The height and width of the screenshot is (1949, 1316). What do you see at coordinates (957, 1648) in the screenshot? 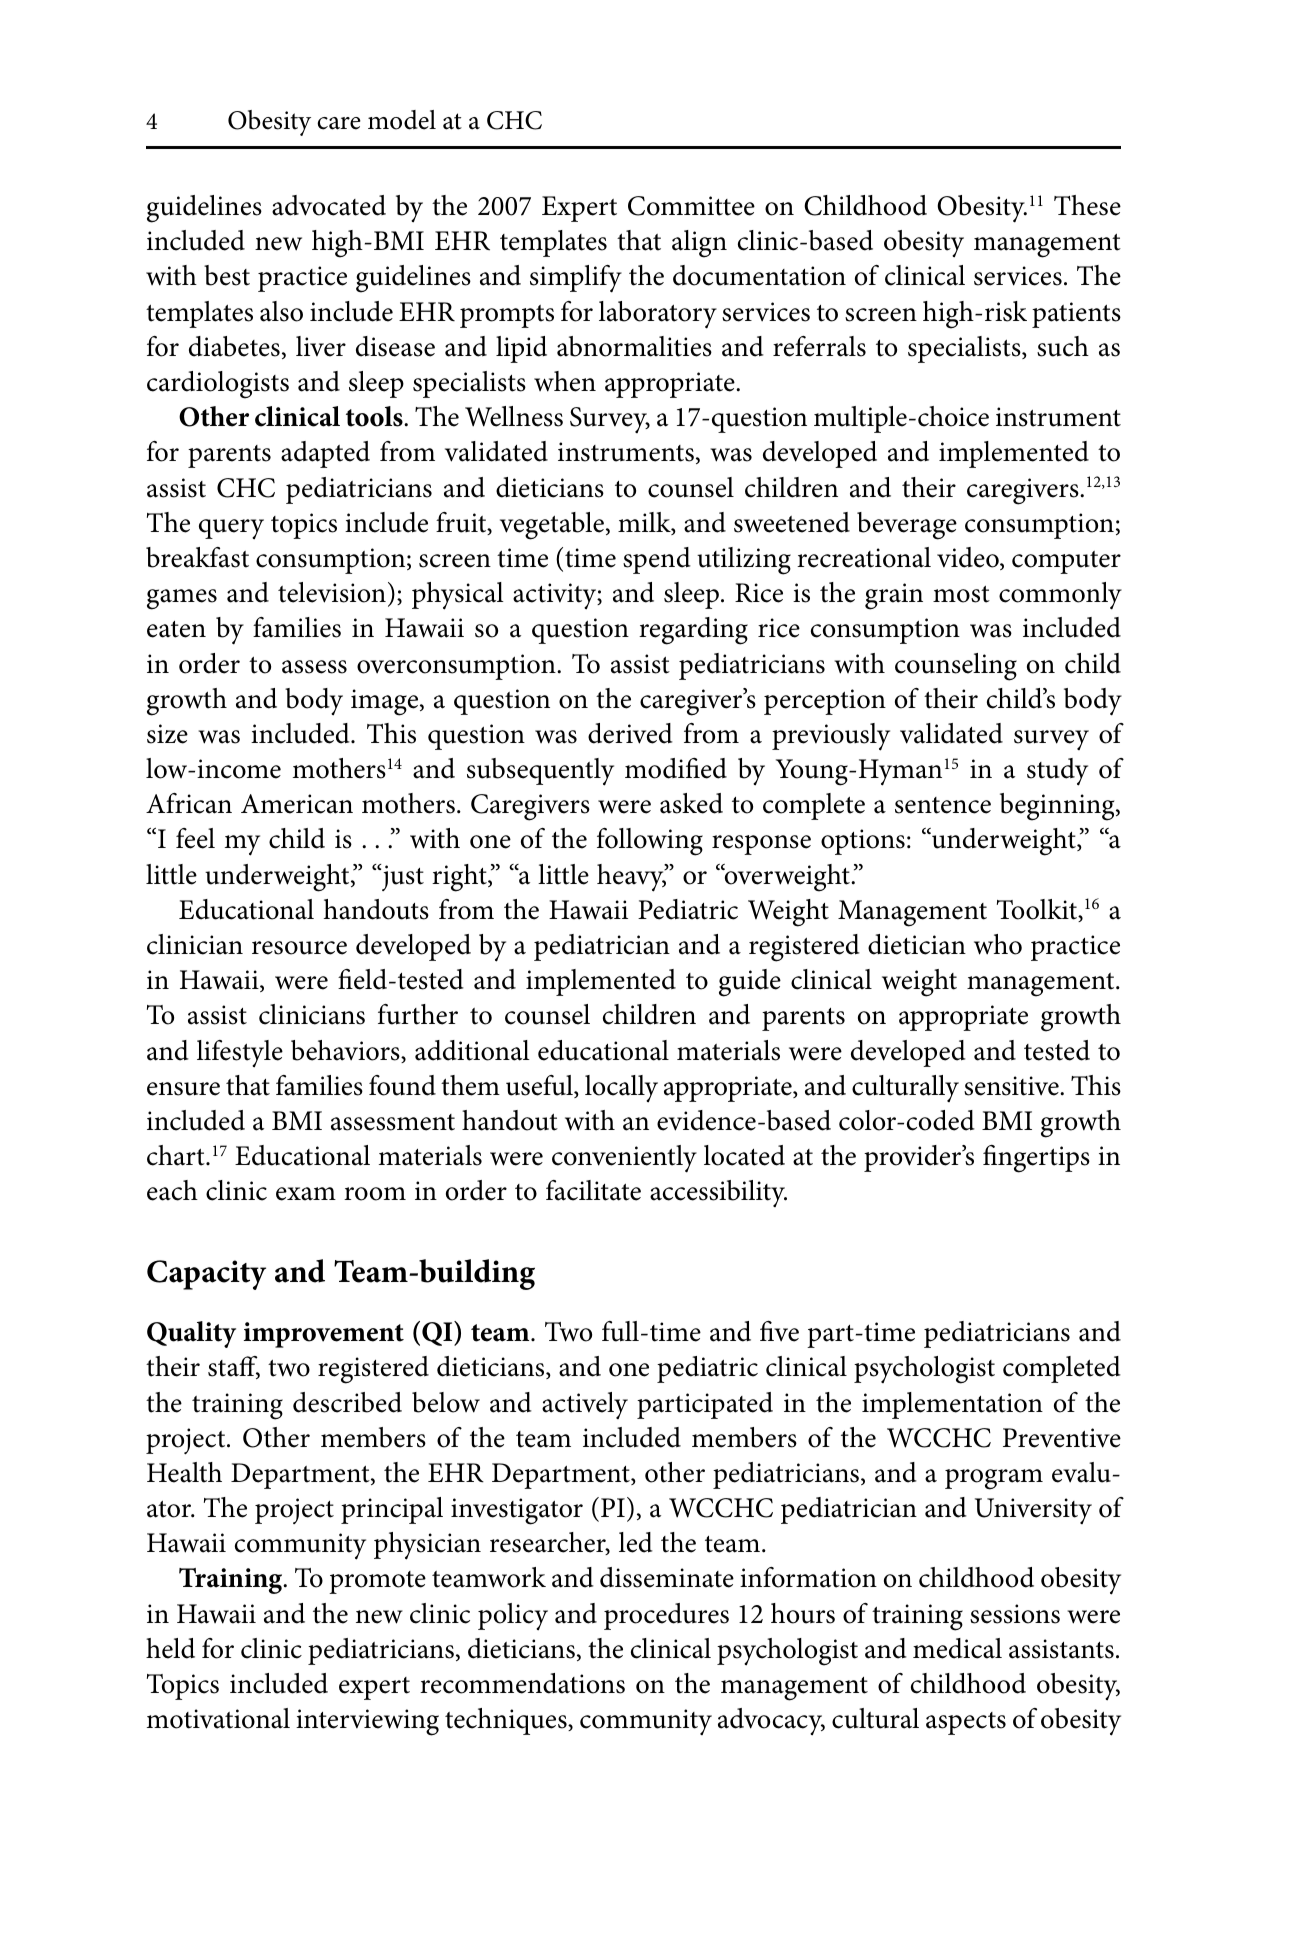
I see `medical` at bounding box center [957, 1648].
